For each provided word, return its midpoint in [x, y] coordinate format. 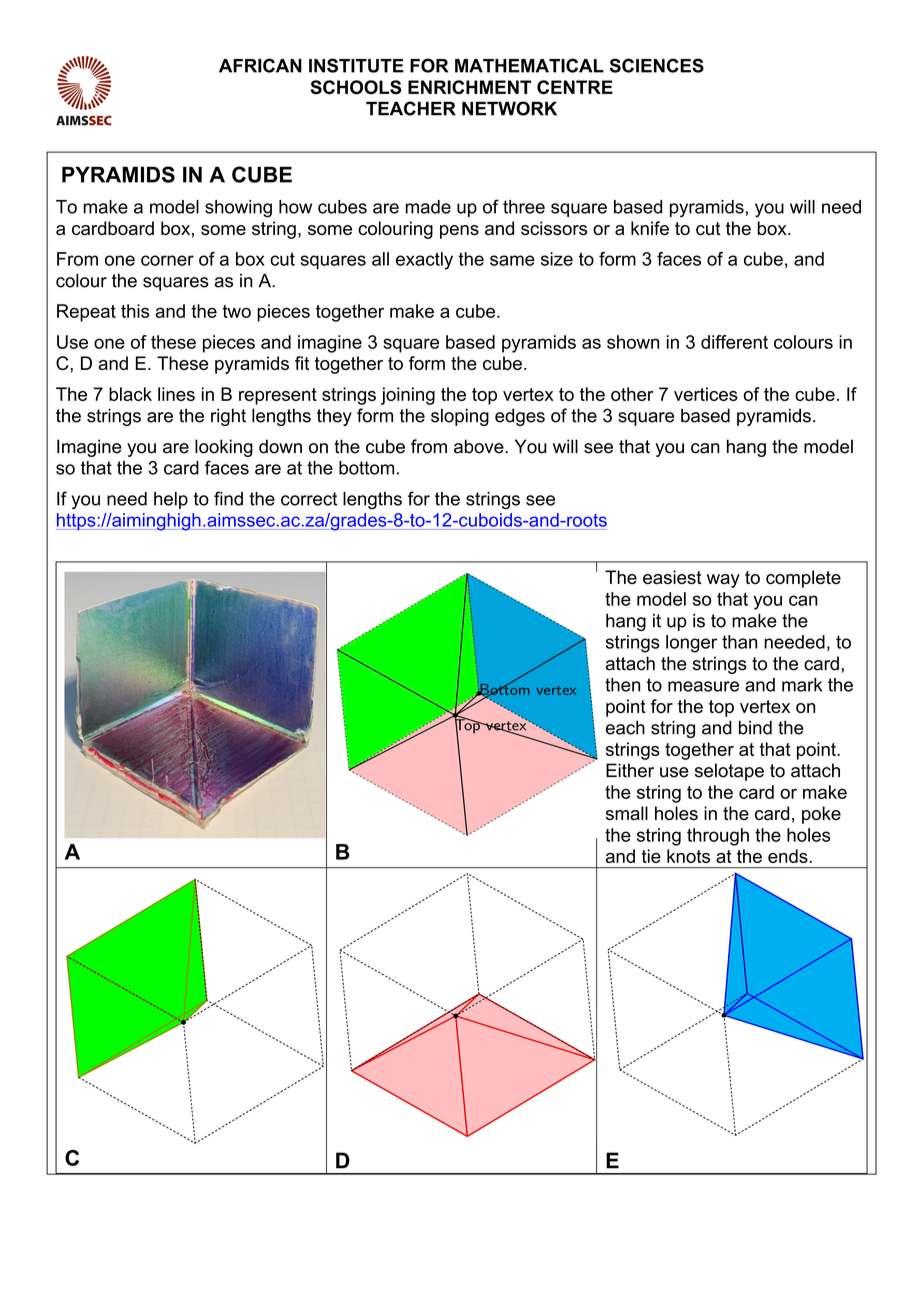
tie [651, 856]
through [718, 837]
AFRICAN [260, 65]
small [627, 813]
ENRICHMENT [469, 87]
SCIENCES [657, 65]
